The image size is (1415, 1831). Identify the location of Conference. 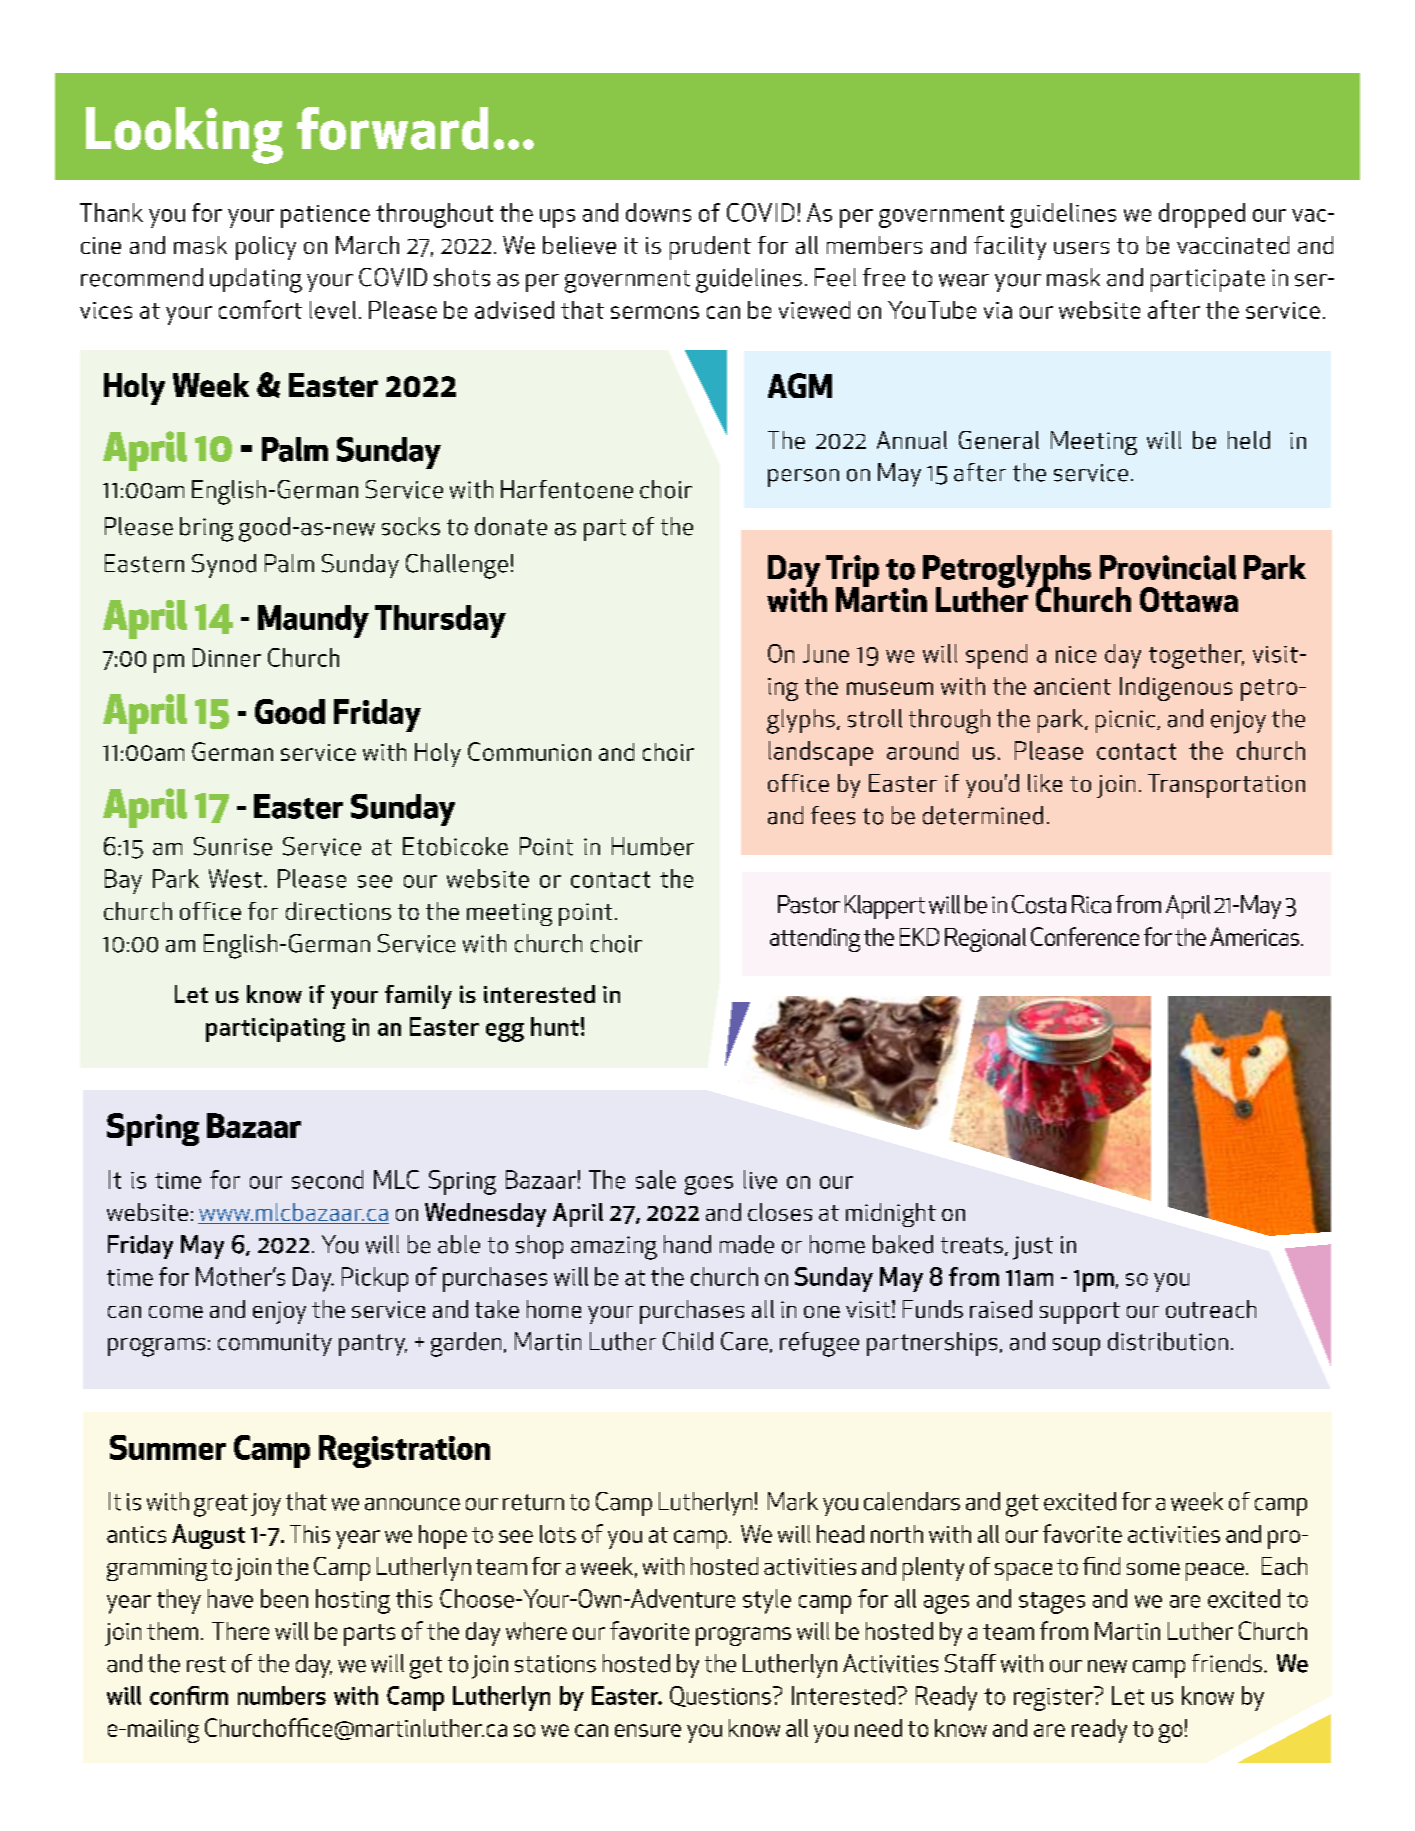
(1085, 936).
